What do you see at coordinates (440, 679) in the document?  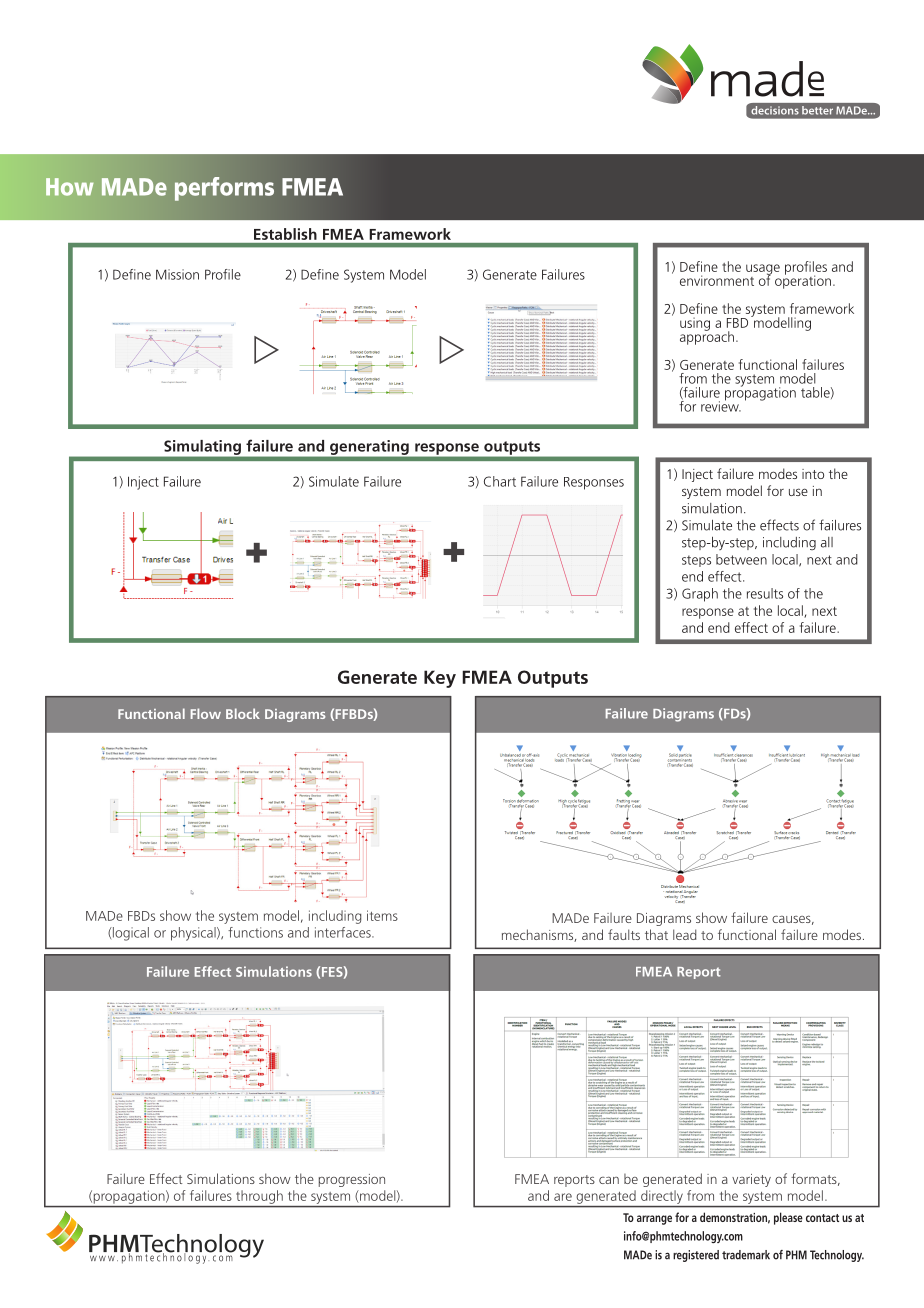 I see `Key` at bounding box center [440, 679].
